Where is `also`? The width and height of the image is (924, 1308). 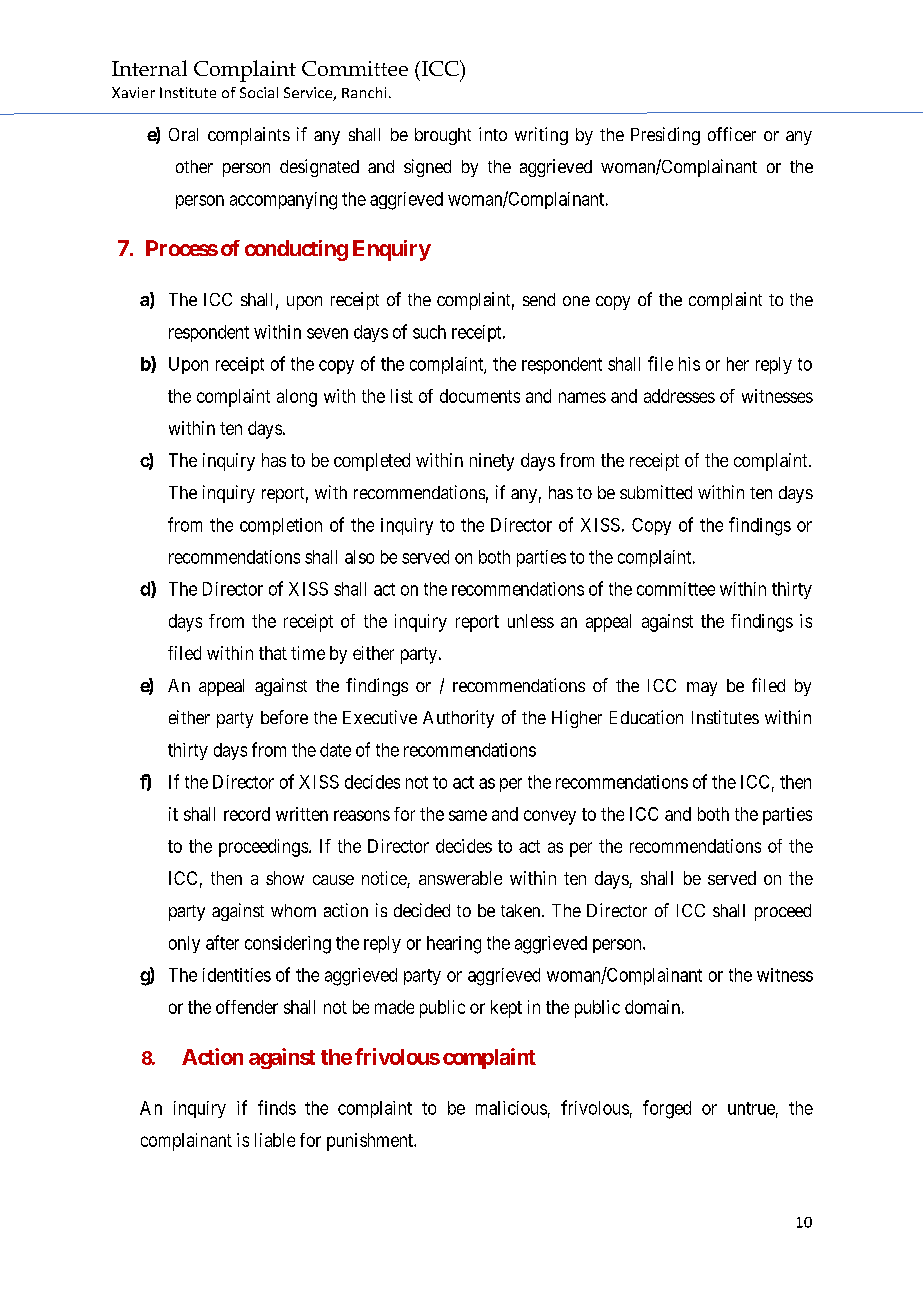 also is located at coordinates (359, 557).
